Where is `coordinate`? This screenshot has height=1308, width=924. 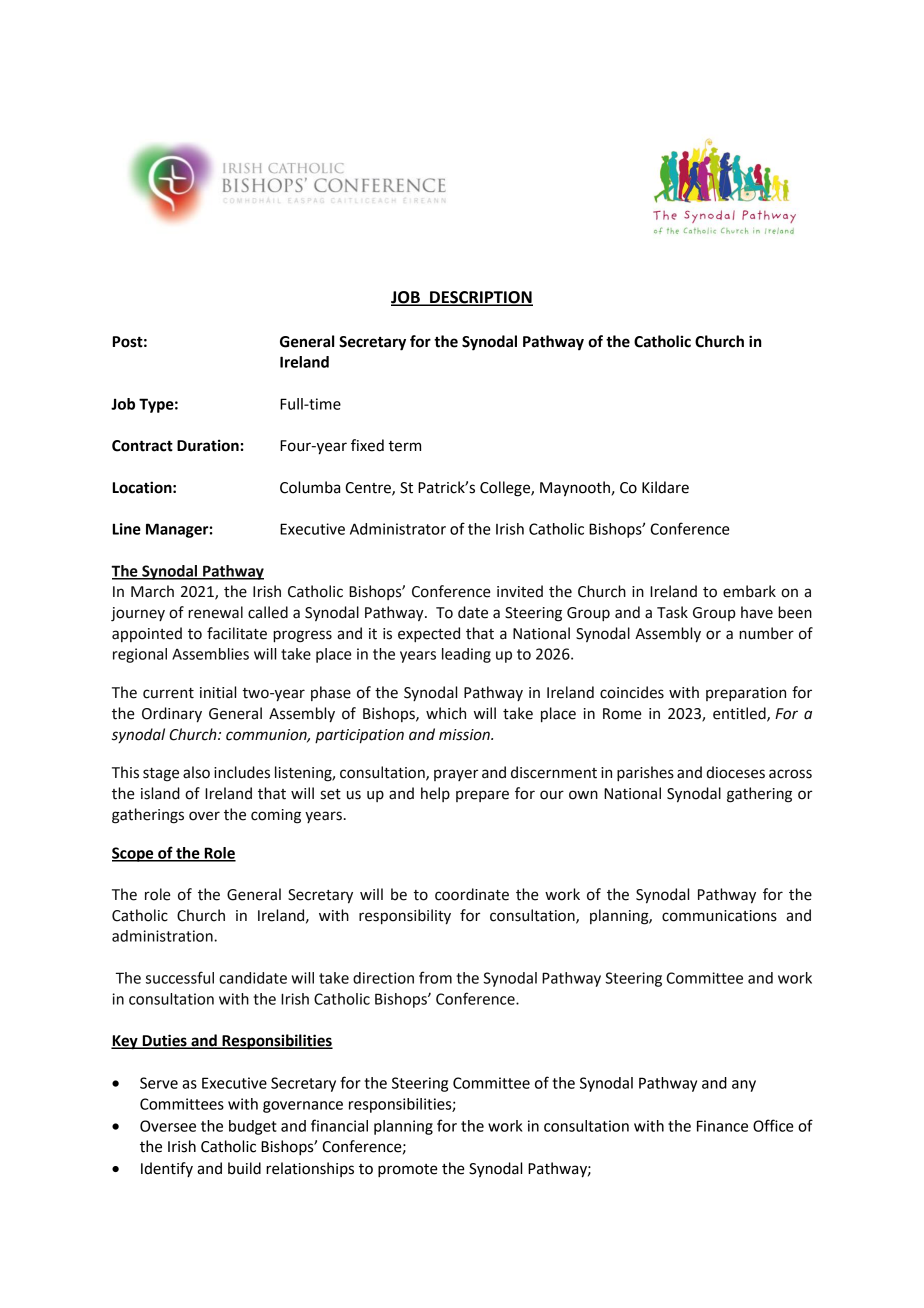 coordinate is located at coordinates (472, 894).
